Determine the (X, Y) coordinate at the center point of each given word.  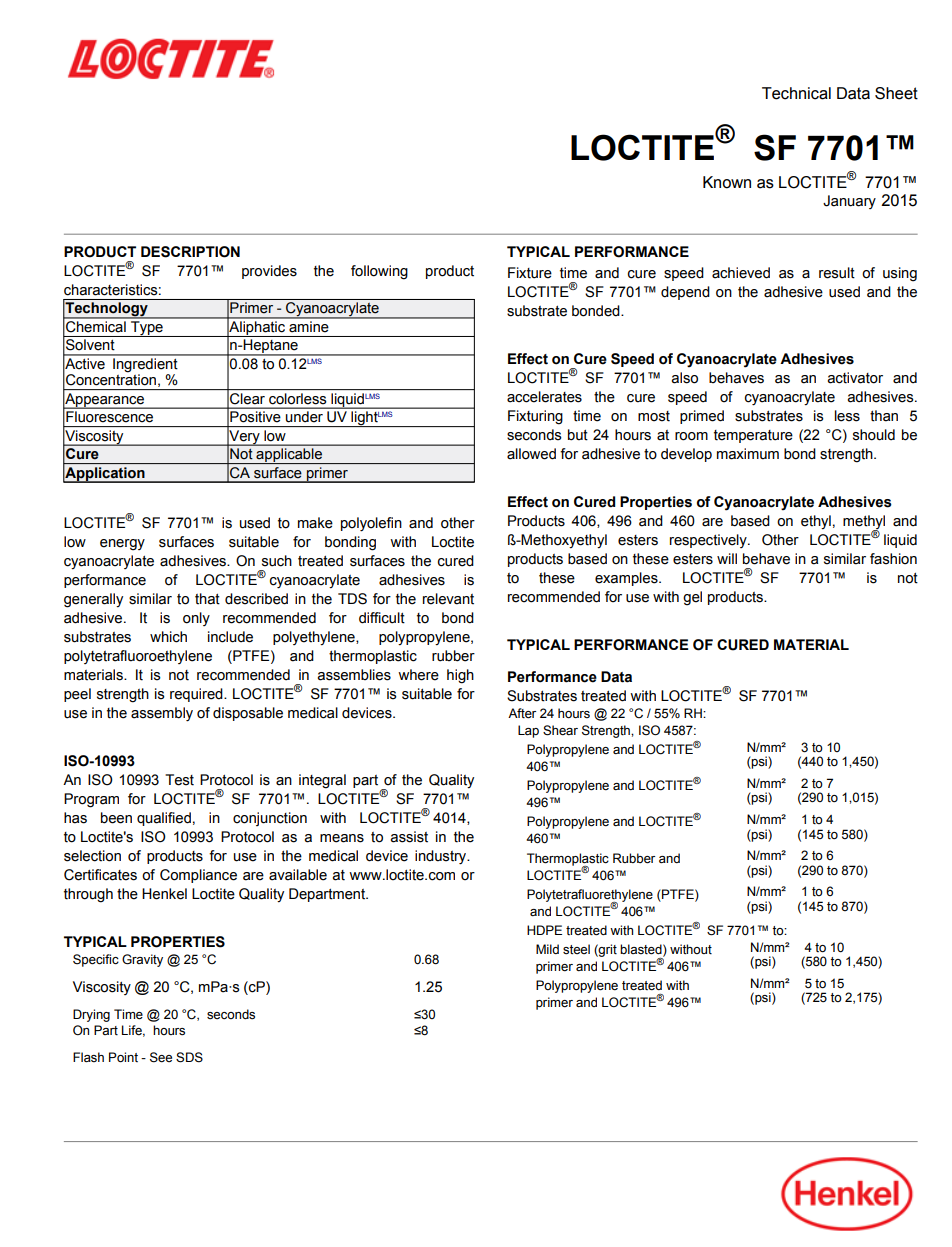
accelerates (544, 397)
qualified (164, 819)
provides (269, 272)
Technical (796, 93)
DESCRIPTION (190, 252)
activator (855, 378)
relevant (448, 599)
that (207, 599)
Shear (560, 730)
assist (409, 837)
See (161, 1057)
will (727, 558)
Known (727, 182)
